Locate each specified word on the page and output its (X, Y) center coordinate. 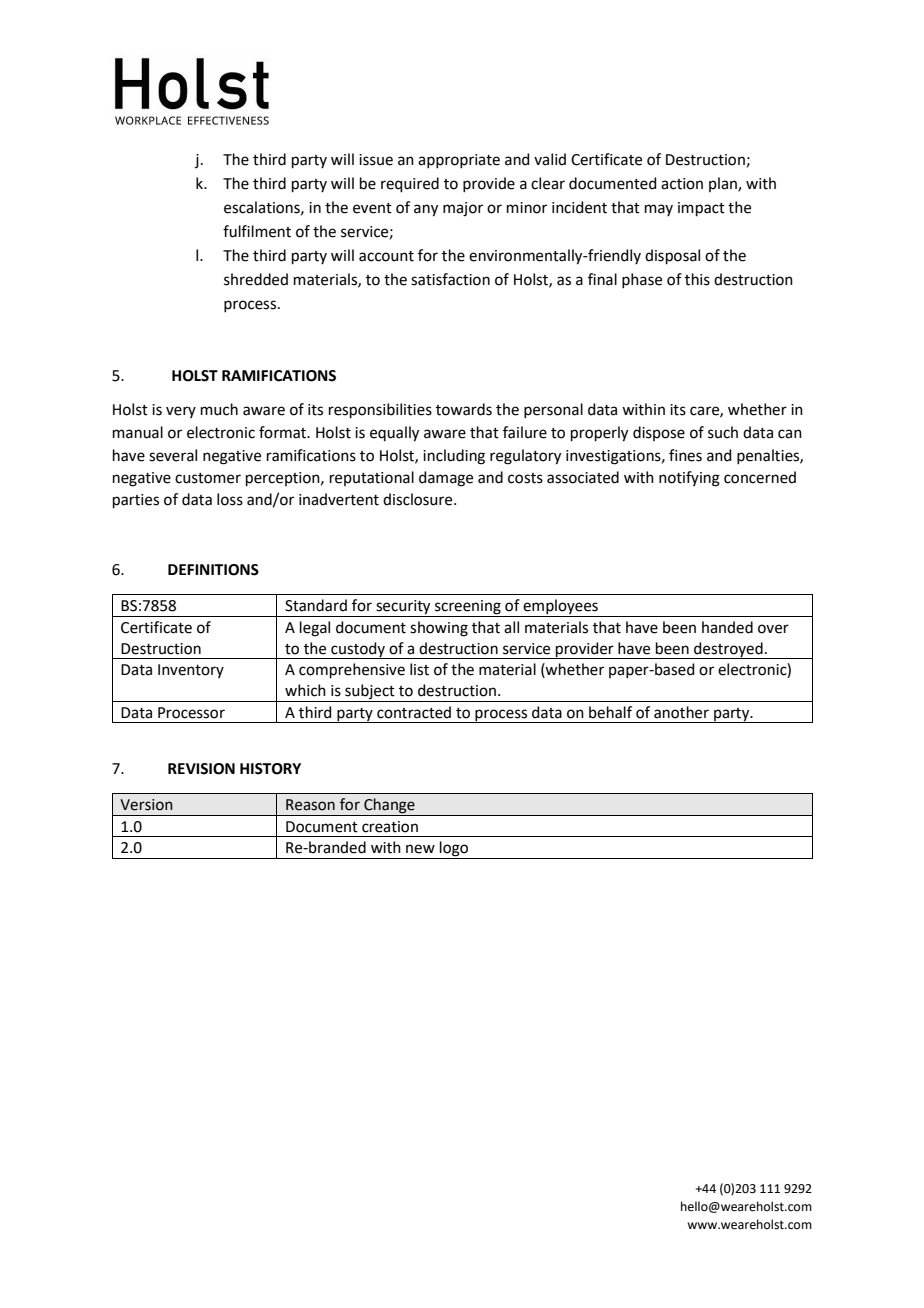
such (723, 432)
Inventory (191, 671)
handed (727, 627)
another (681, 712)
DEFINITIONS (213, 570)
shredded (256, 279)
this (697, 279)
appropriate (459, 161)
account (386, 256)
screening (468, 608)
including (454, 457)
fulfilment (257, 231)
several (173, 455)
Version (146, 805)
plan (724, 184)
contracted (414, 712)
